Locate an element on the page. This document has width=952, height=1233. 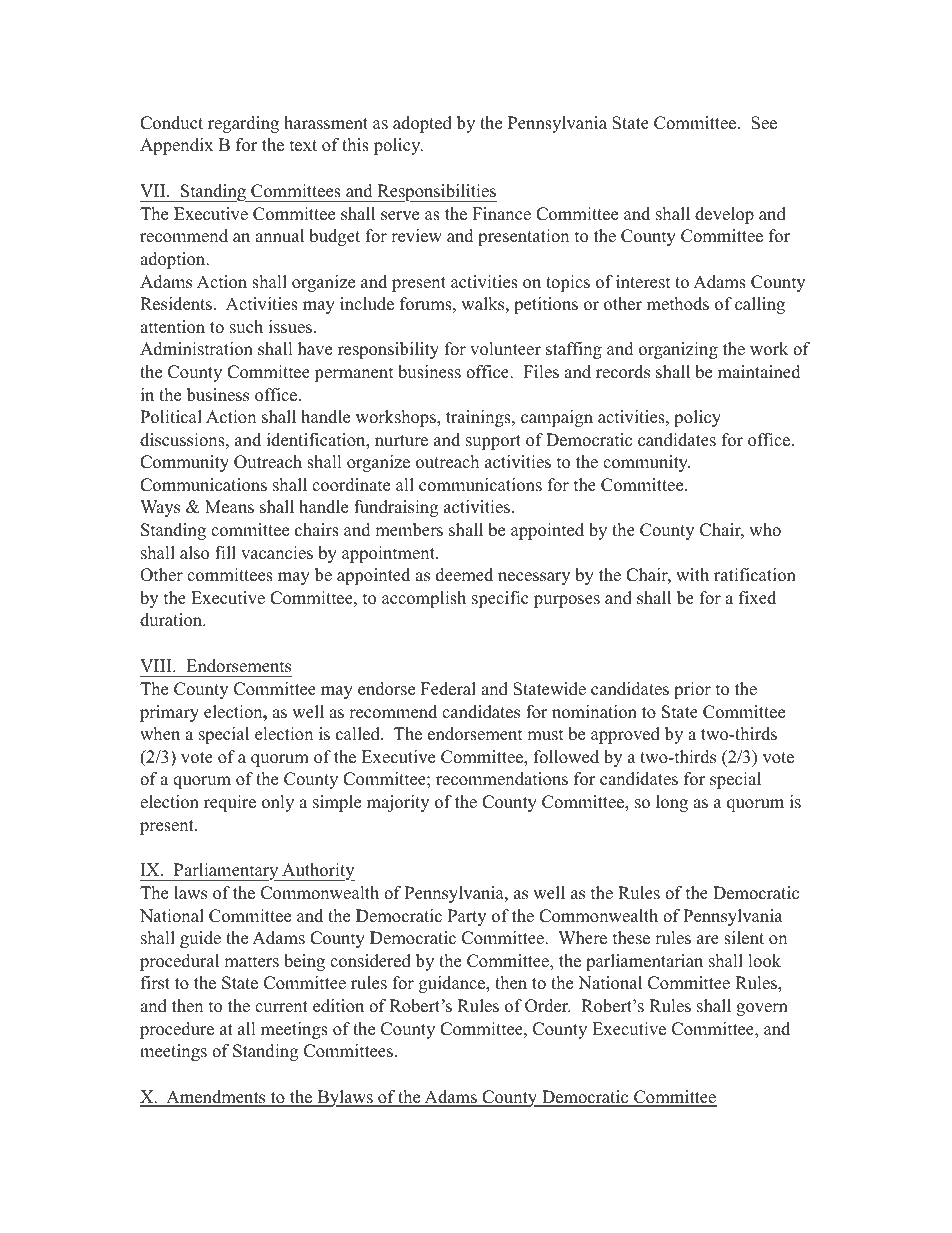
majority is located at coordinates (398, 803).
